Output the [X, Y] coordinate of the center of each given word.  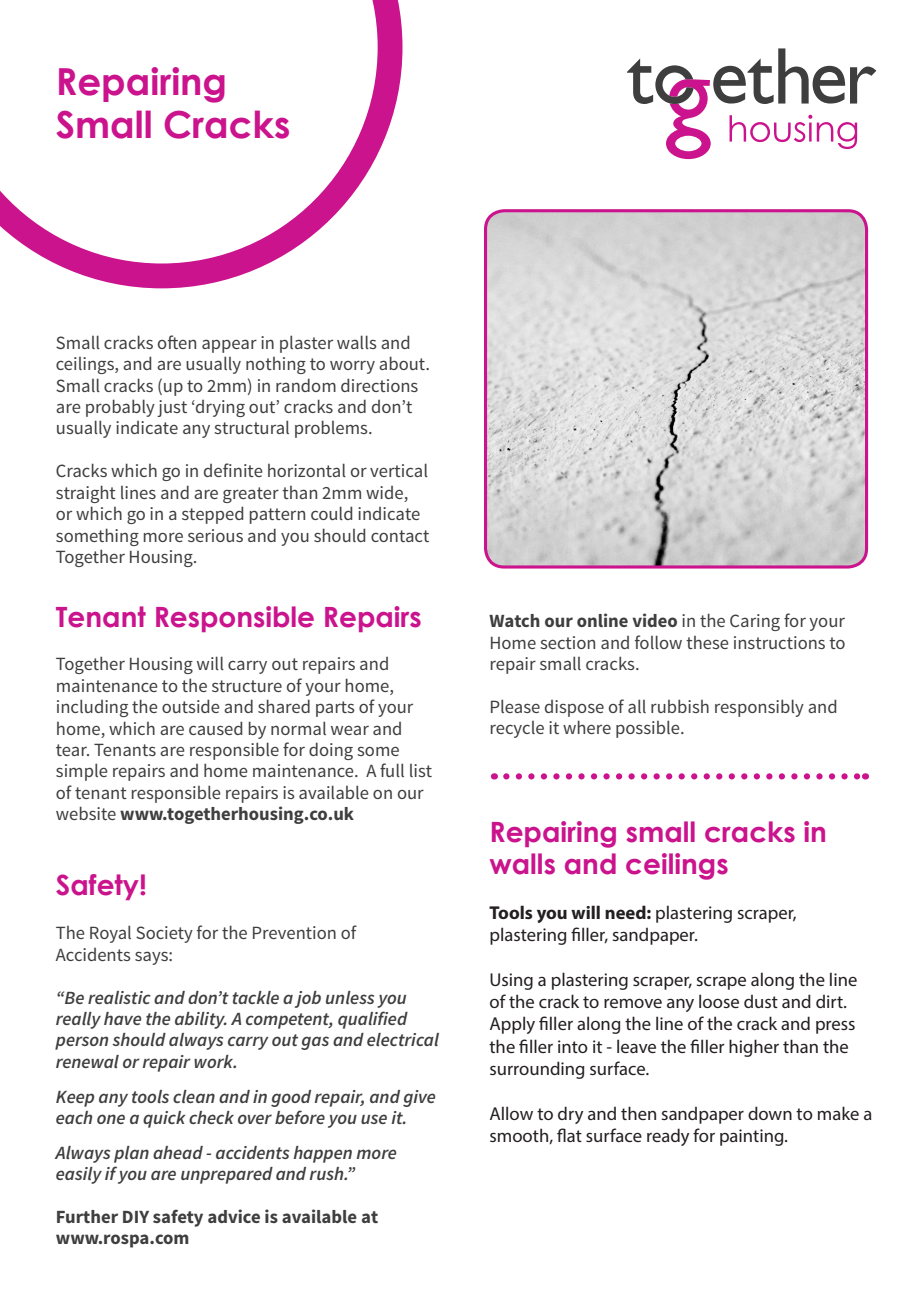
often [177, 342]
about [403, 363]
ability [201, 1020]
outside [191, 706]
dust [761, 1001]
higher [754, 1048]
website [86, 813]
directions [379, 385]
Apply [512, 1025]
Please [515, 706]
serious [215, 535]
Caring [755, 622]
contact [400, 536]
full [392, 770]
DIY [136, 1217]
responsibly [759, 708]
